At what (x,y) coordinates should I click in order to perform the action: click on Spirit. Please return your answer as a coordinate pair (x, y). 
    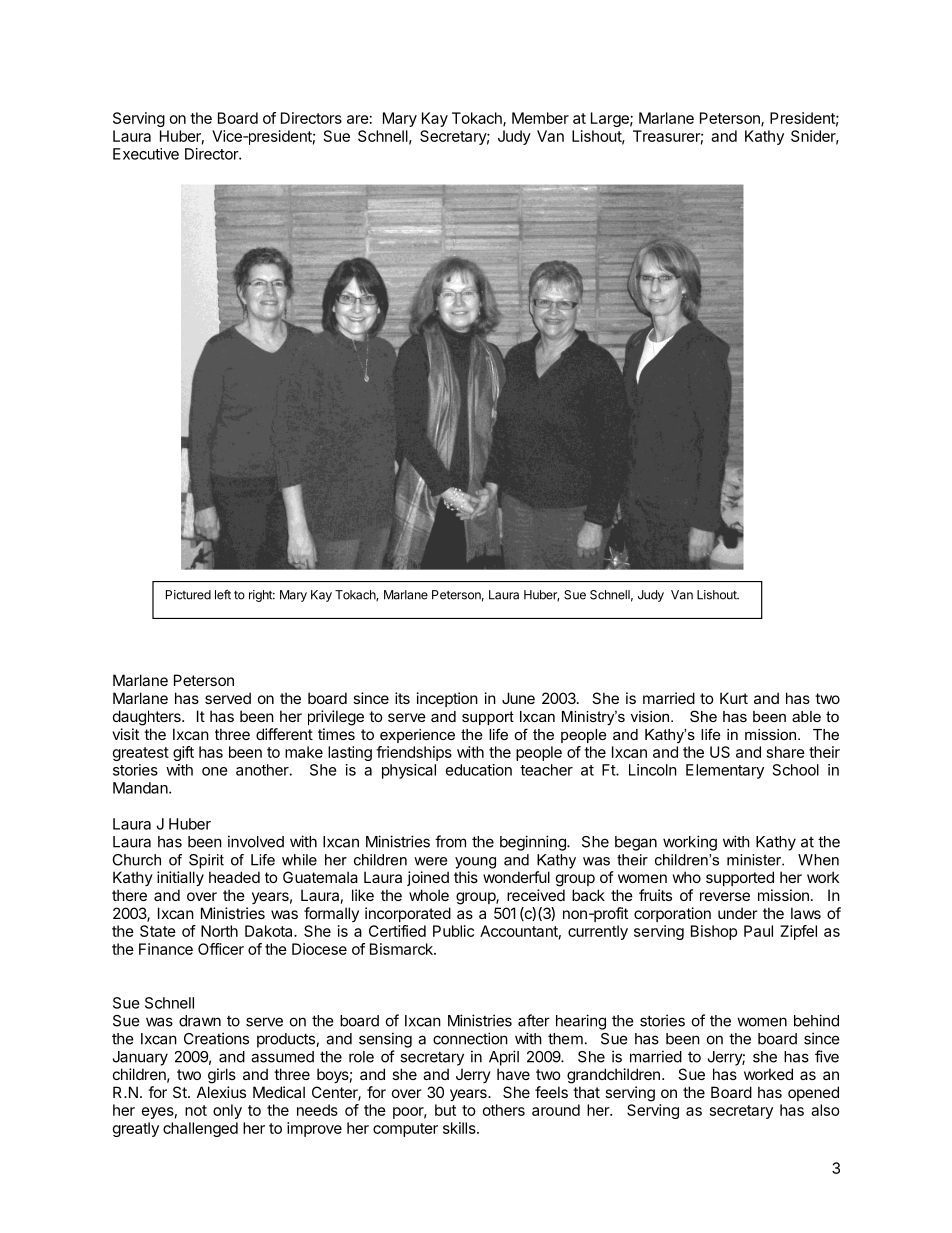
    Looking at the image, I should click on (206, 861).
